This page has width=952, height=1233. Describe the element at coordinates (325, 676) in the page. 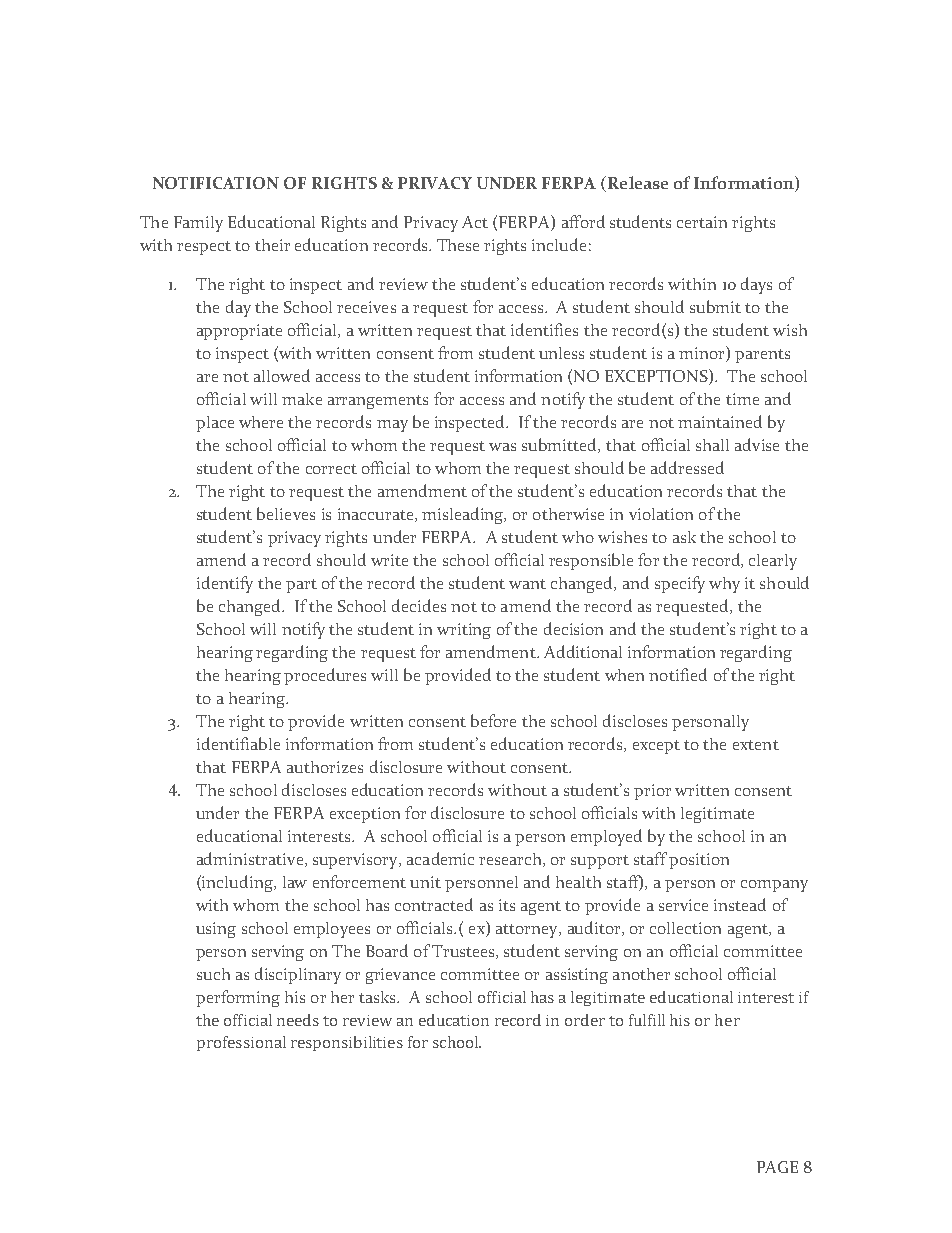

I see `procedures` at that location.
